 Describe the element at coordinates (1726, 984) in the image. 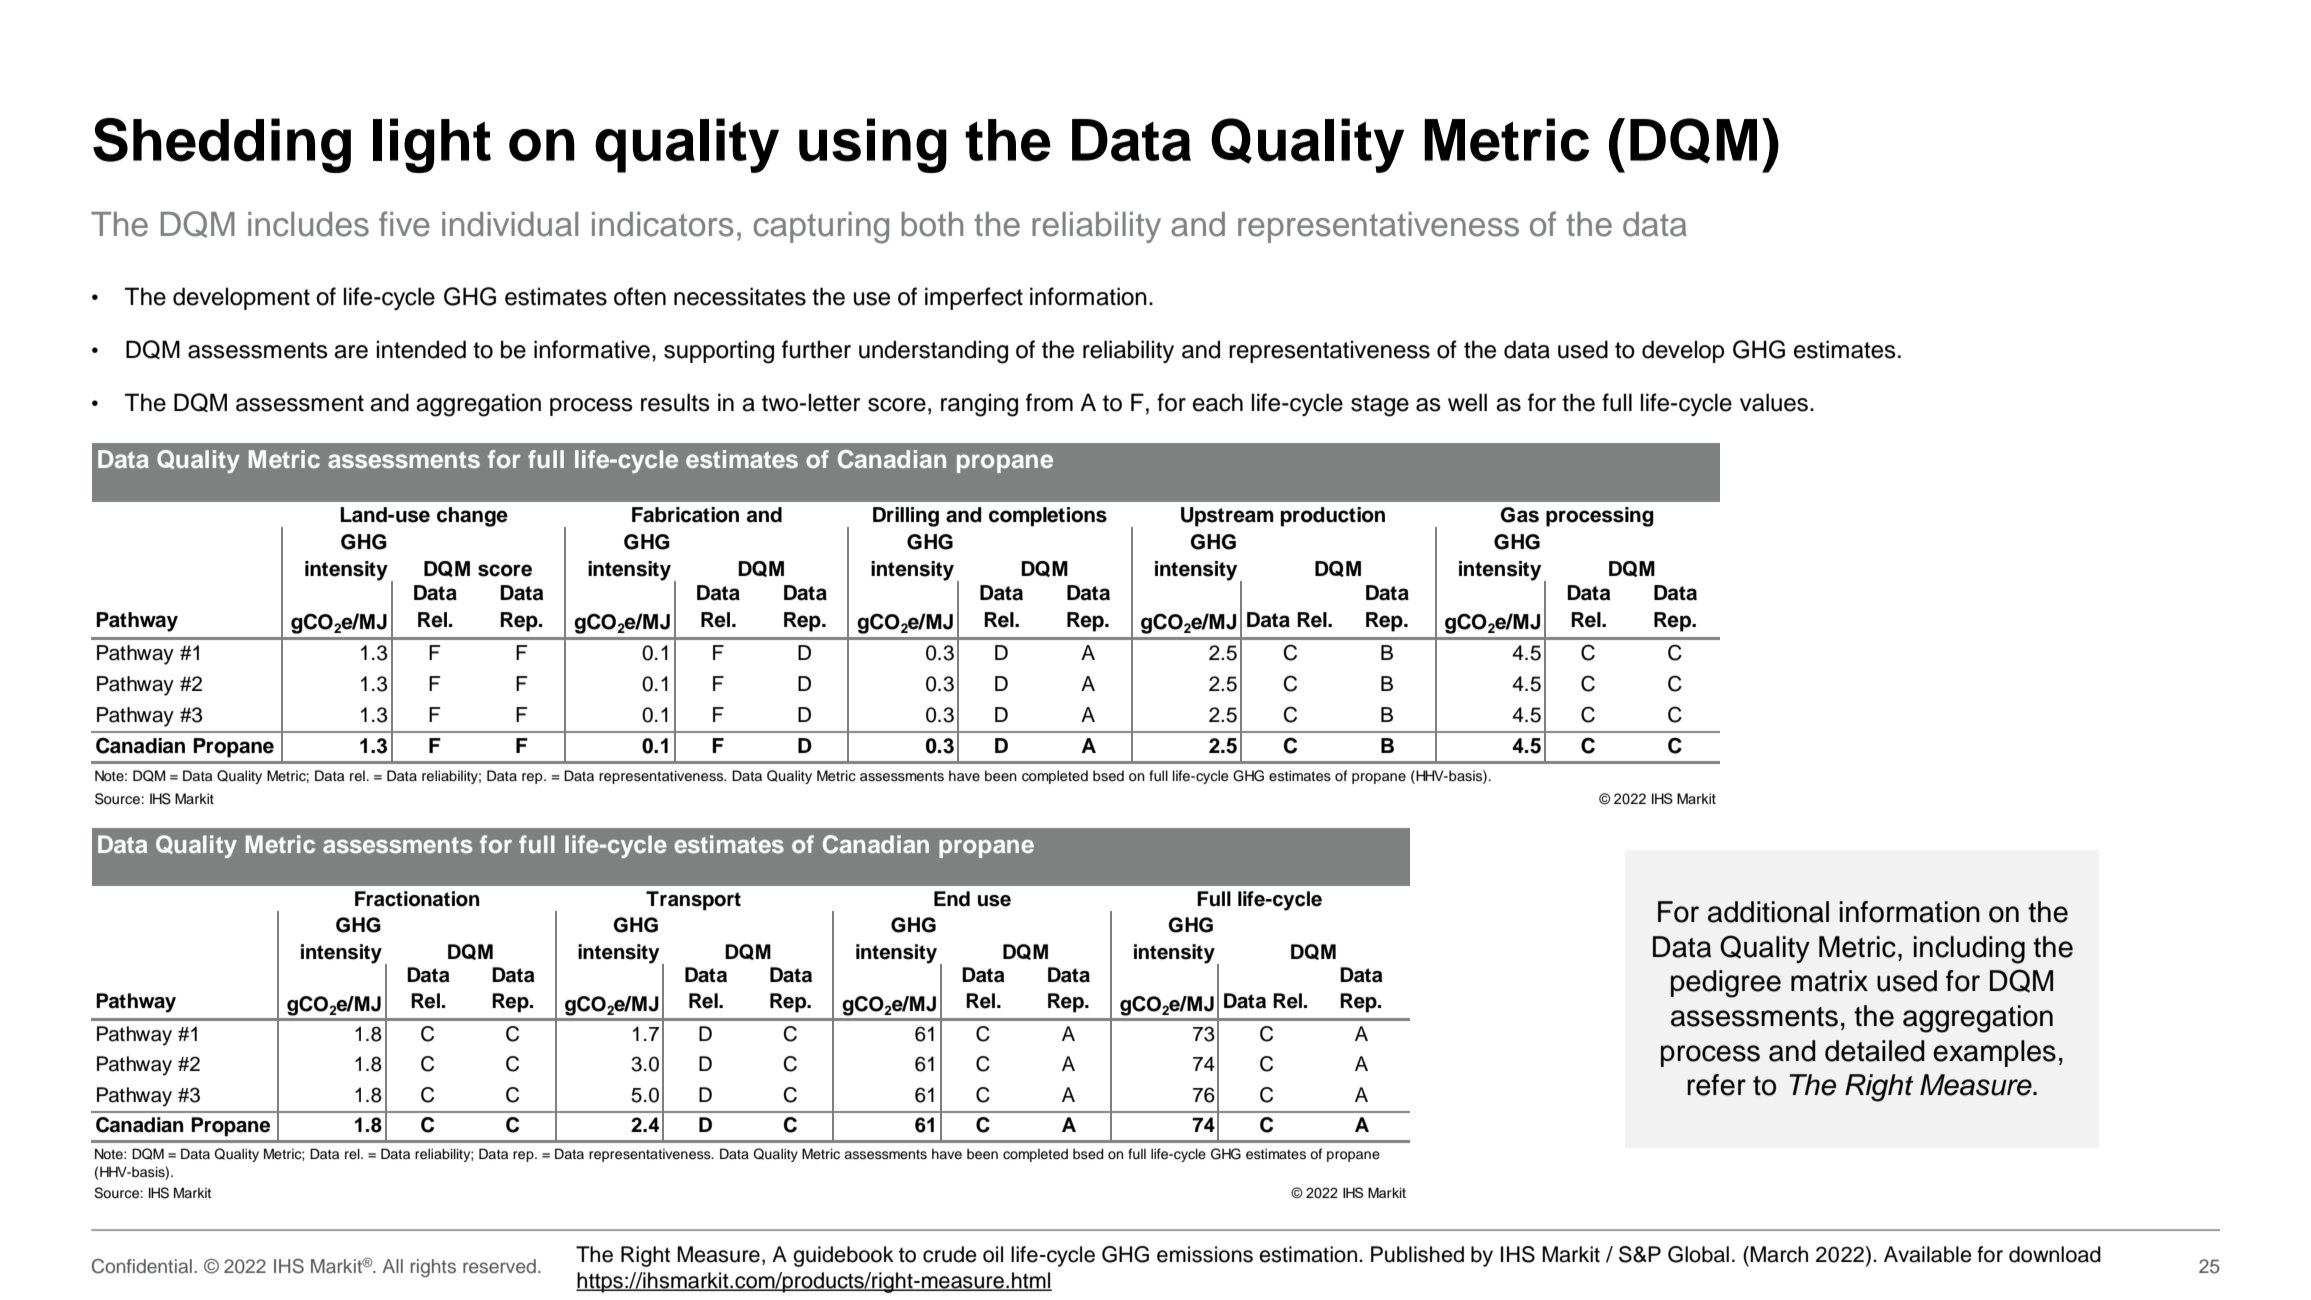

I see `pedigree` at that location.
